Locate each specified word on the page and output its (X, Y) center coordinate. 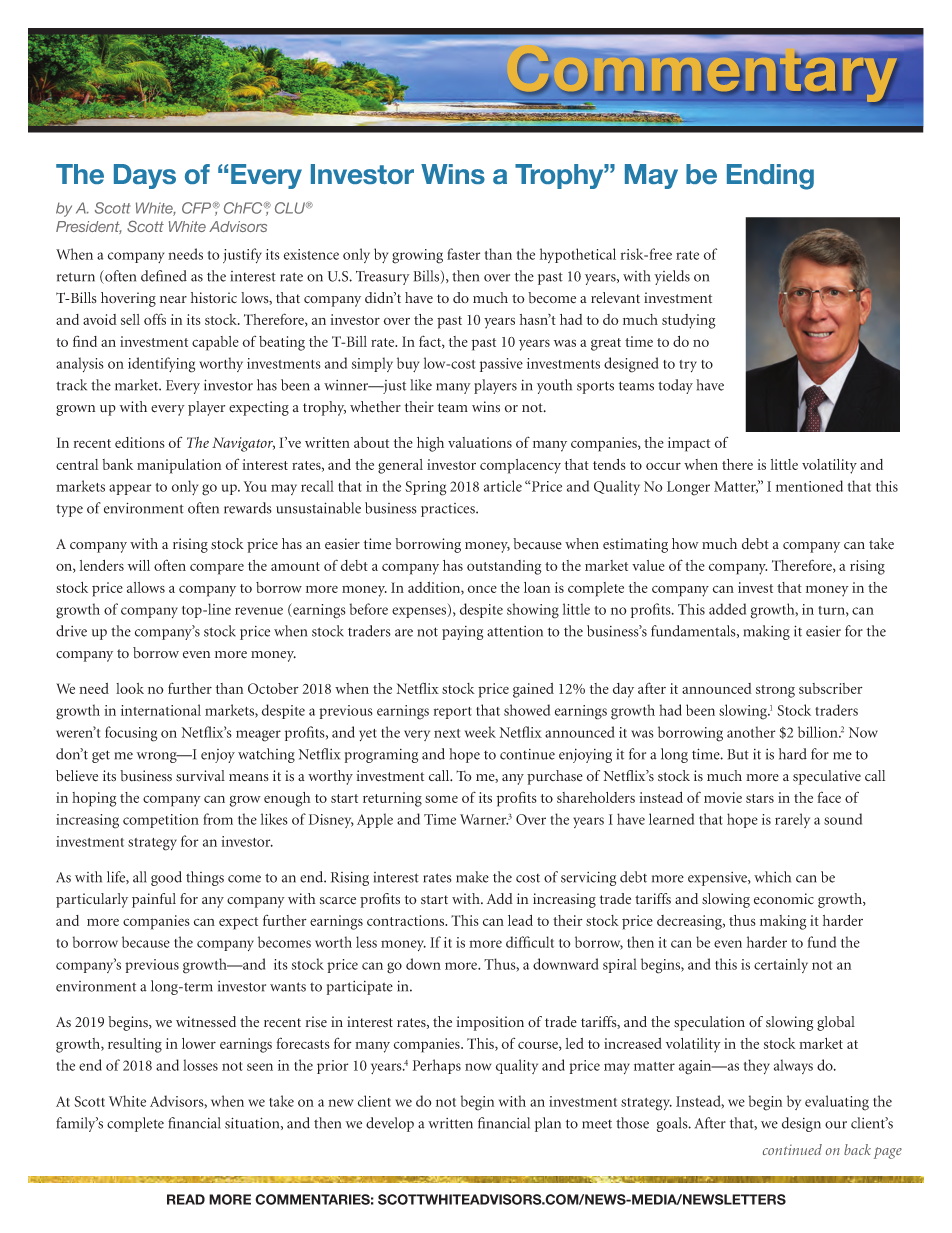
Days (145, 176)
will (139, 565)
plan (548, 1124)
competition (161, 821)
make (472, 877)
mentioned (809, 486)
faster (463, 254)
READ (186, 1199)
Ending (770, 177)
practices (449, 510)
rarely (792, 820)
